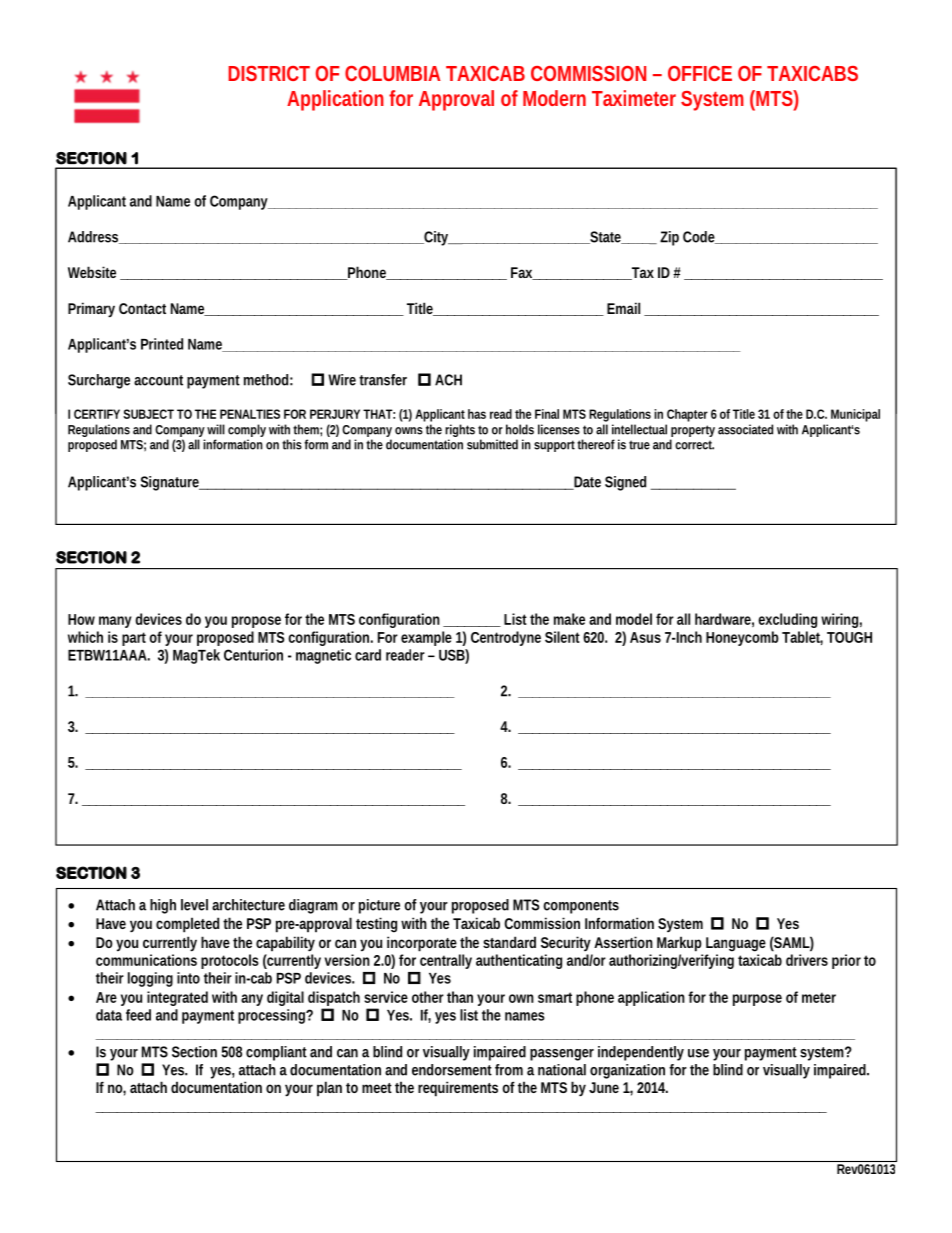  What do you see at coordinates (162, 344) in the screenshot?
I see `Printed` at bounding box center [162, 344].
